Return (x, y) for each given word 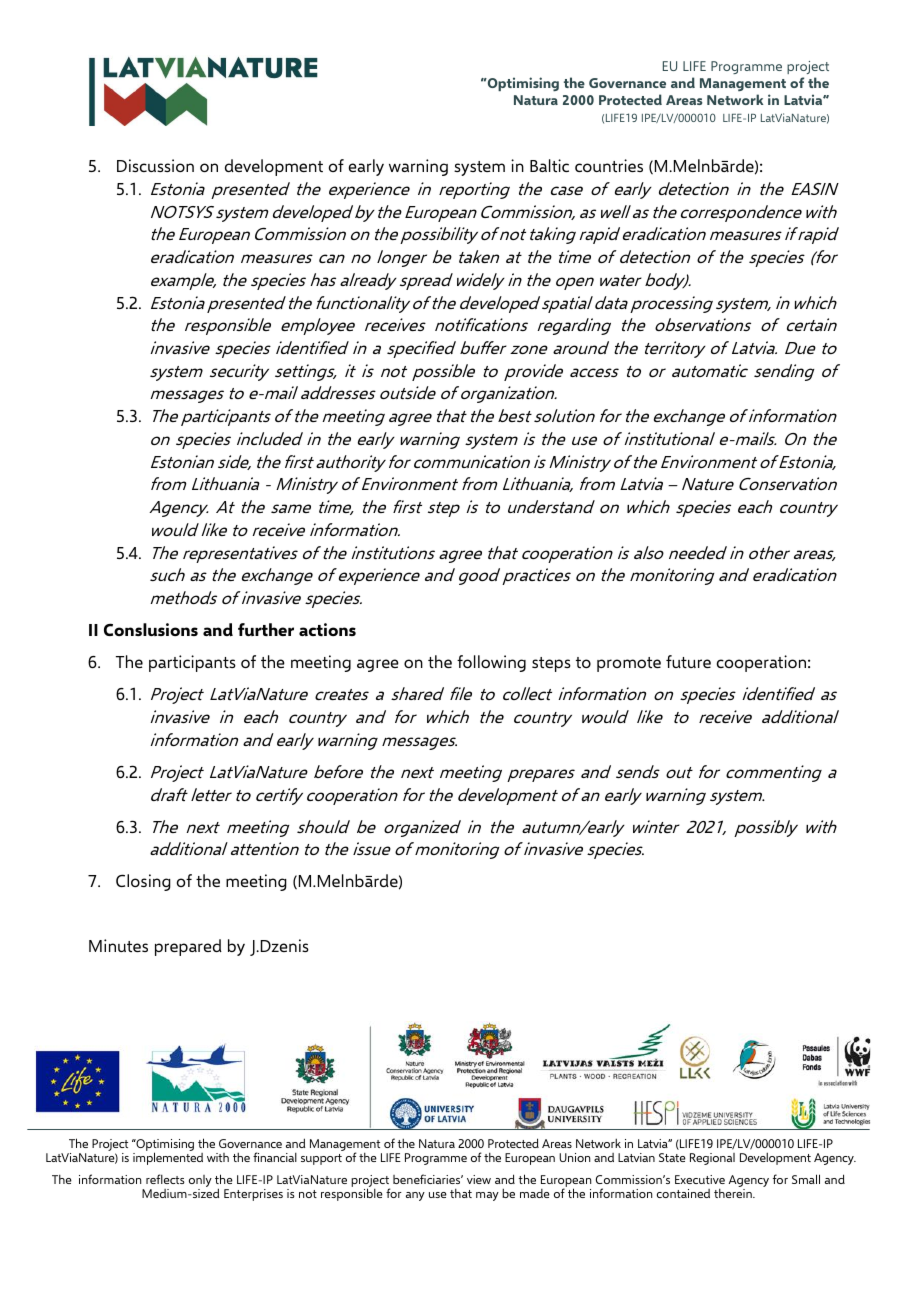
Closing (143, 882)
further (266, 629)
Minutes (118, 945)
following (491, 663)
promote (629, 664)
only (200, 1182)
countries (609, 165)
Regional (712, 1159)
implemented (168, 1158)
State (672, 1157)
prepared (188, 947)
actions (327, 629)
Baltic (549, 165)
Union (574, 1157)
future (688, 661)
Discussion (155, 165)
